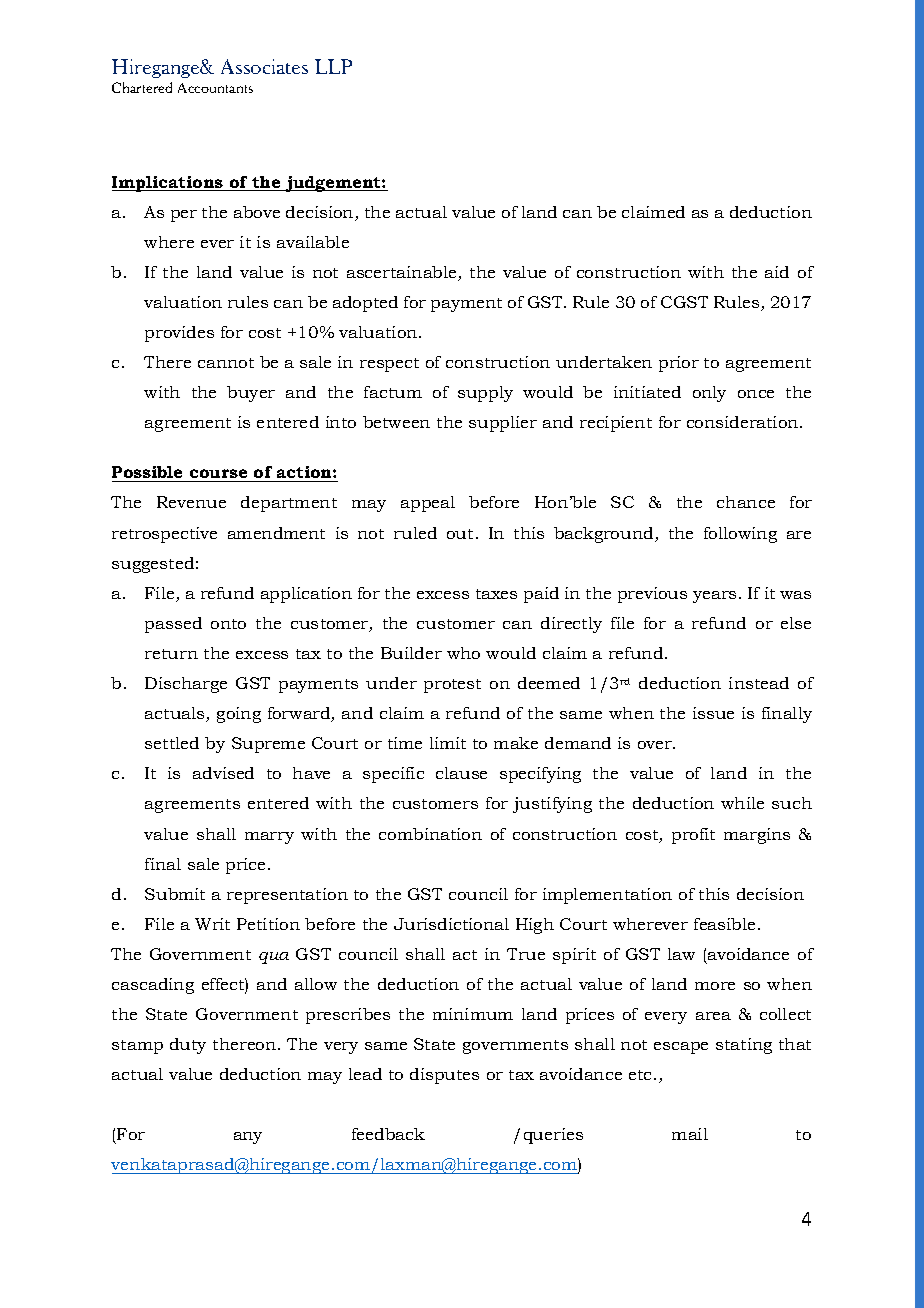 The width and height of the screenshot is (924, 1308). What do you see at coordinates (215, 88) in the screenshot?
I see `Accountants` at bounding box center [215, 88].
